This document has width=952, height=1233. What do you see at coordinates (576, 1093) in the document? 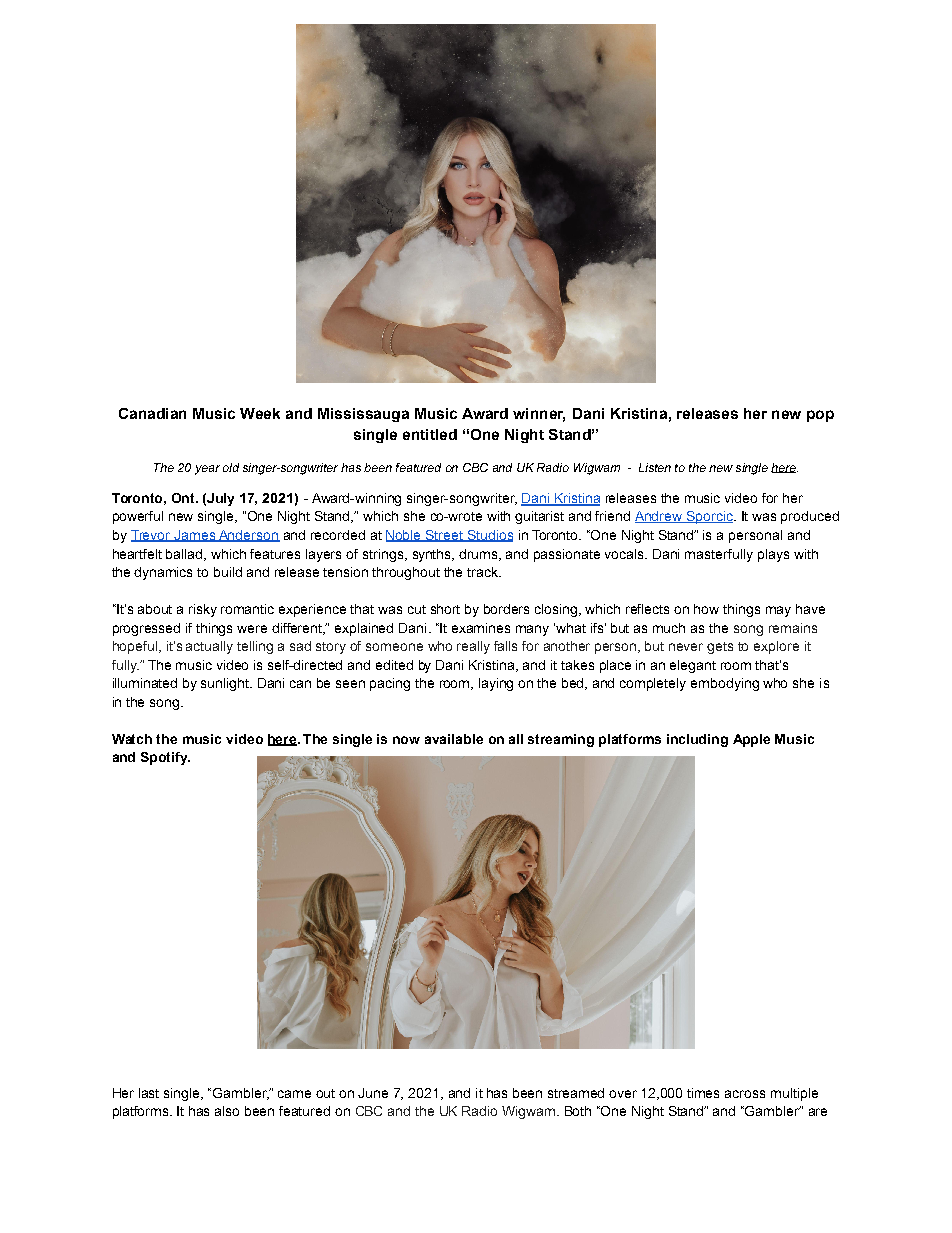
I see `streamed` at bounding box center [576, 1093].
